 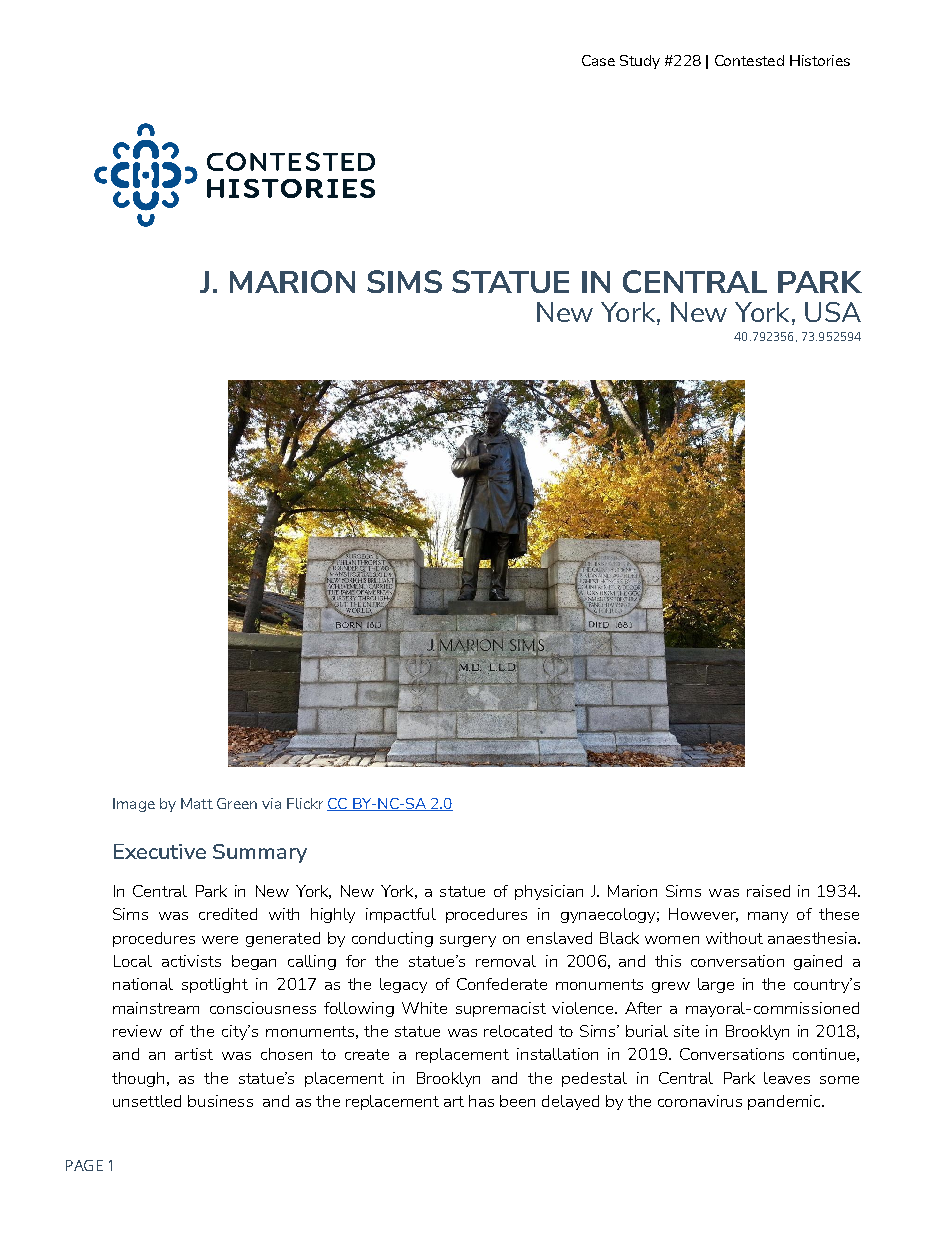 What do you see at coordinates (197, 803) in the screenshot?
I see `Matt` at bounding box center [197, 803].
